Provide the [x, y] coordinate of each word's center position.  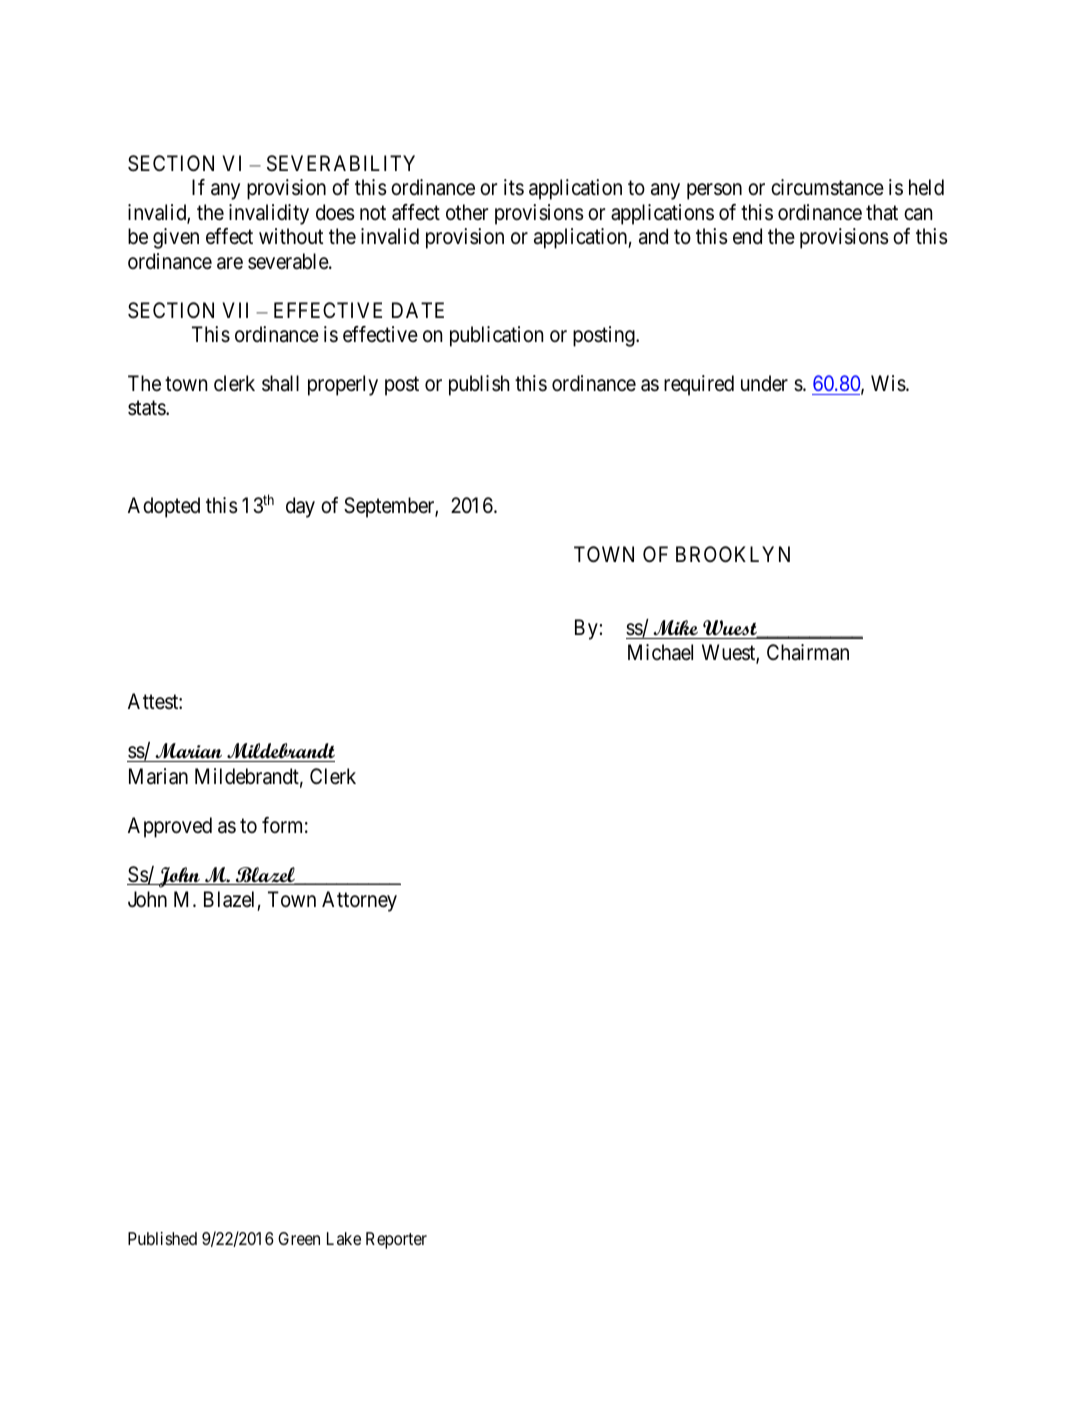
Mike [675, 629]
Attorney [359, 901]
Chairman [808, 652]
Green [299, 1238]
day [300, 507]
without [291, 236]
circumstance [827, 187]
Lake [344, 1238]
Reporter [396, 1240]
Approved [170, 827]
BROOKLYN [733, 554]
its [514, 187]
